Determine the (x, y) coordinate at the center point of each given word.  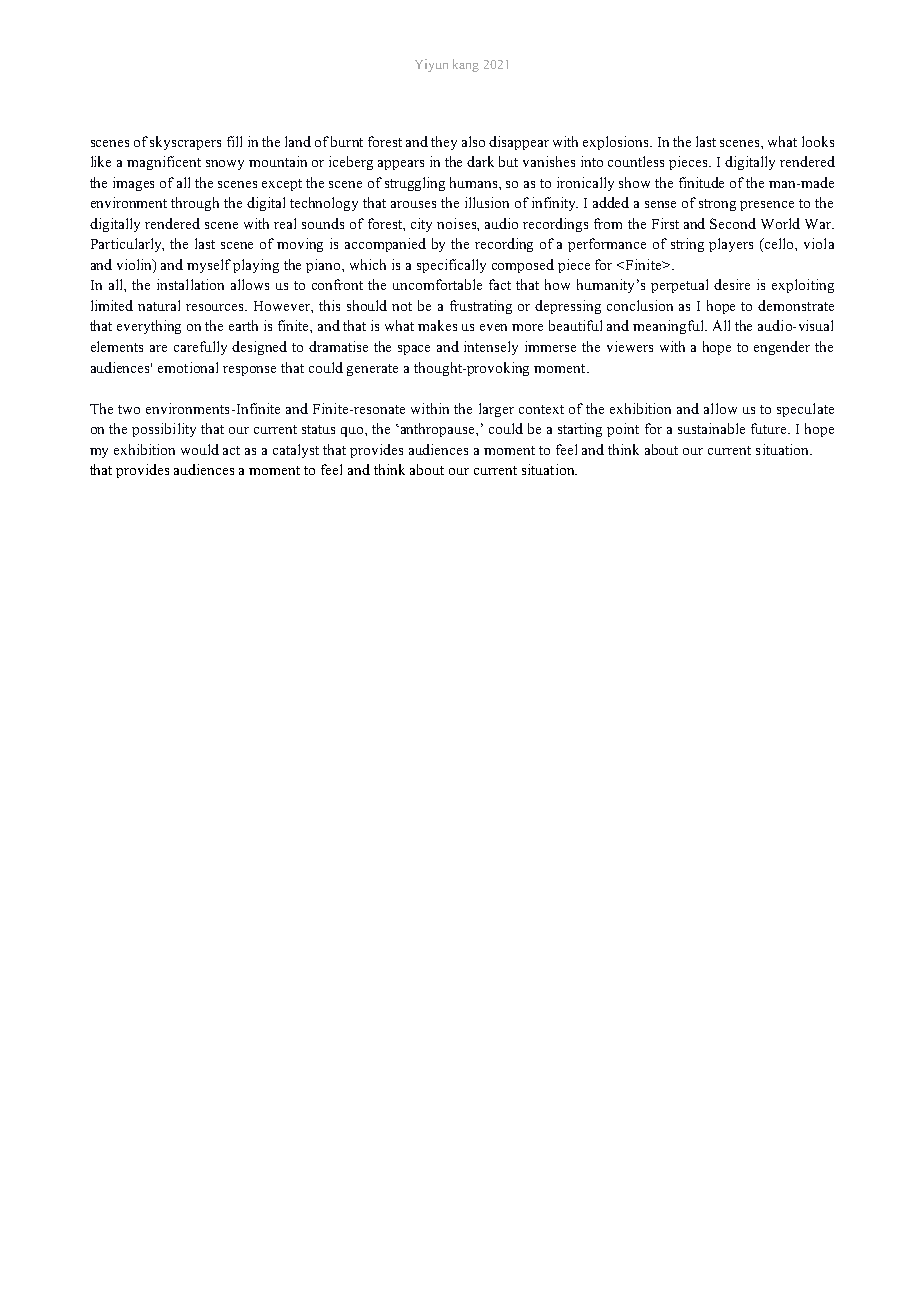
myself (209, 266)
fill (234, 141)
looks (818, 141)
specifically (451, 266)
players (731, 245)
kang (466, 65)
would (200, 449)
